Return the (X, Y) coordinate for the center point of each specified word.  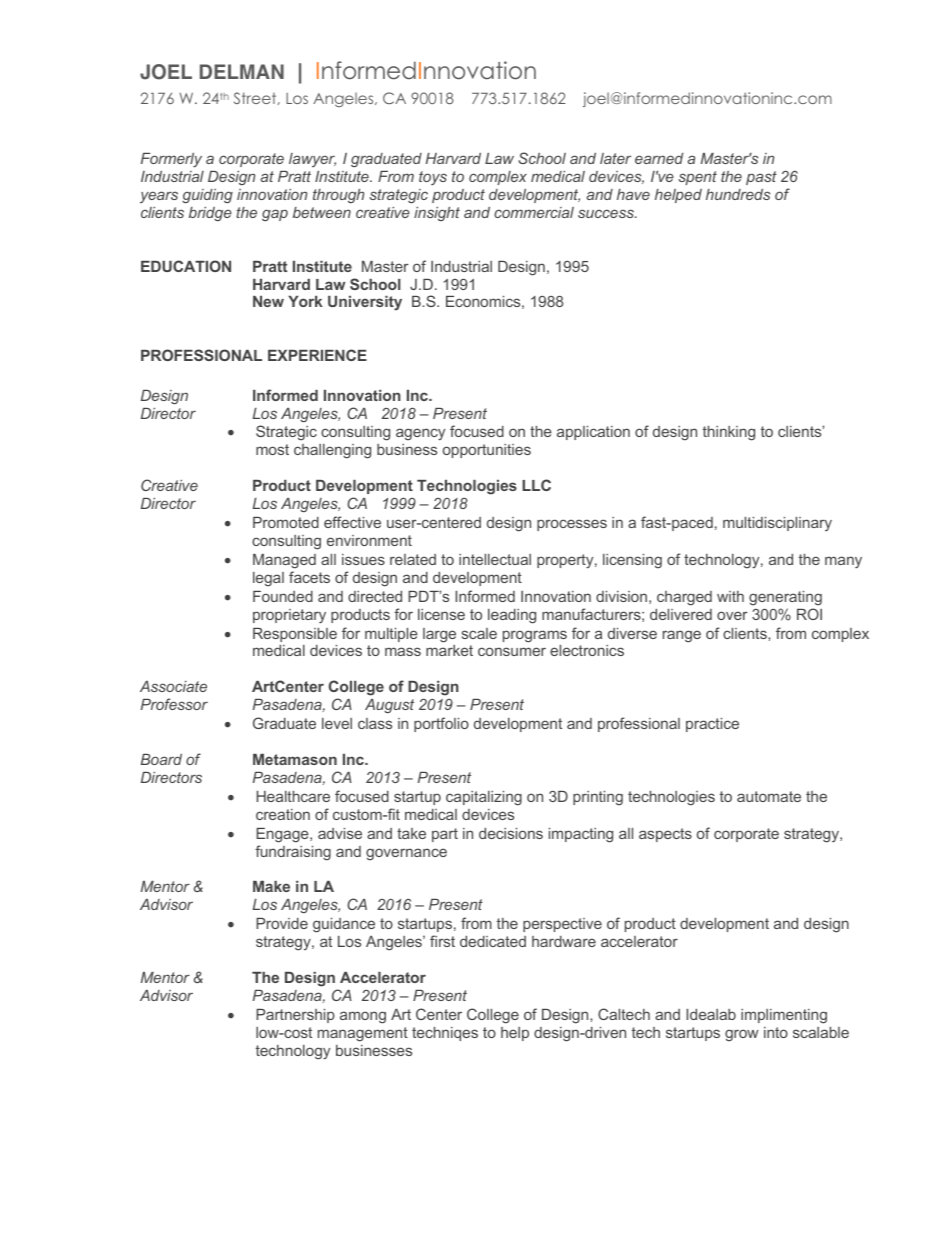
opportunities (487, 451)
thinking (729, 433)
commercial (534, 212)
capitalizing (484, 798)
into (776, 1032)
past (761, 178)
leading (512, 616)
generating (785, 598)
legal (268, 579)
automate (769, 796)
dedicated (493, 941)
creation (283, 814)
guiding (207, 196)
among (363, 1017)
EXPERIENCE (317, 355)
